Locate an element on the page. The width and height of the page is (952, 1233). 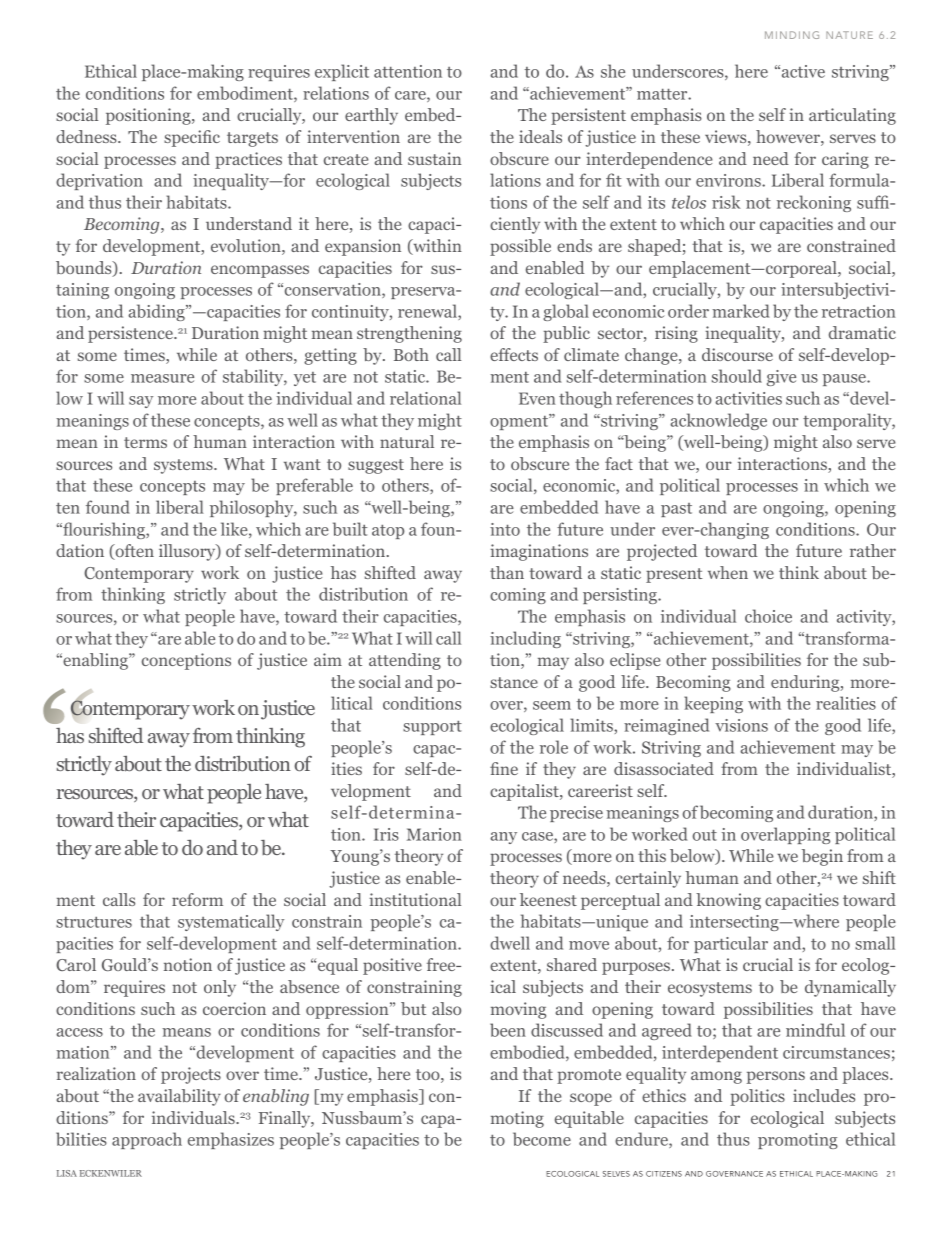
specific is located at coordinates (192, 138).
